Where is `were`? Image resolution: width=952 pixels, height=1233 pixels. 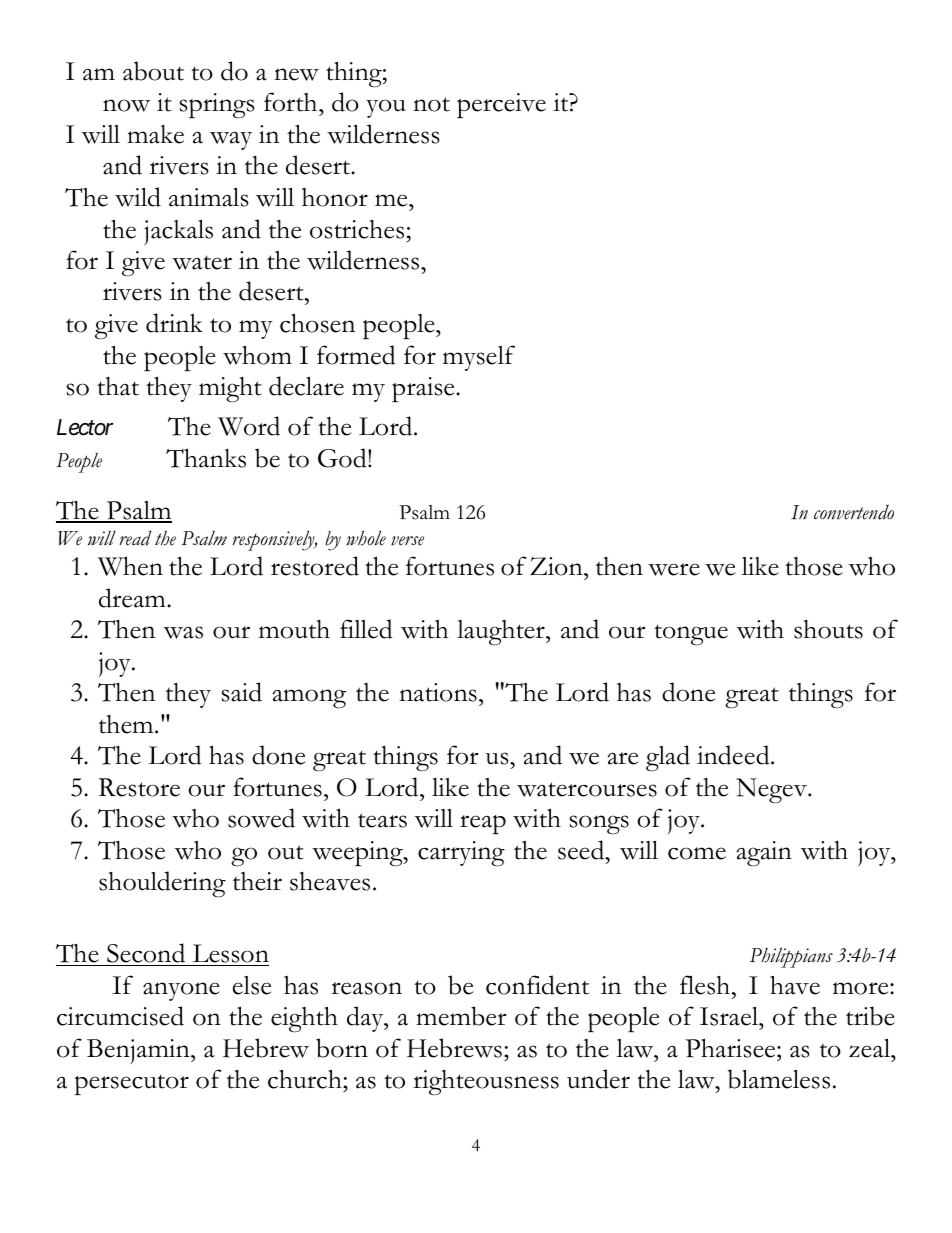 were is located at coordinates (674, 569).
